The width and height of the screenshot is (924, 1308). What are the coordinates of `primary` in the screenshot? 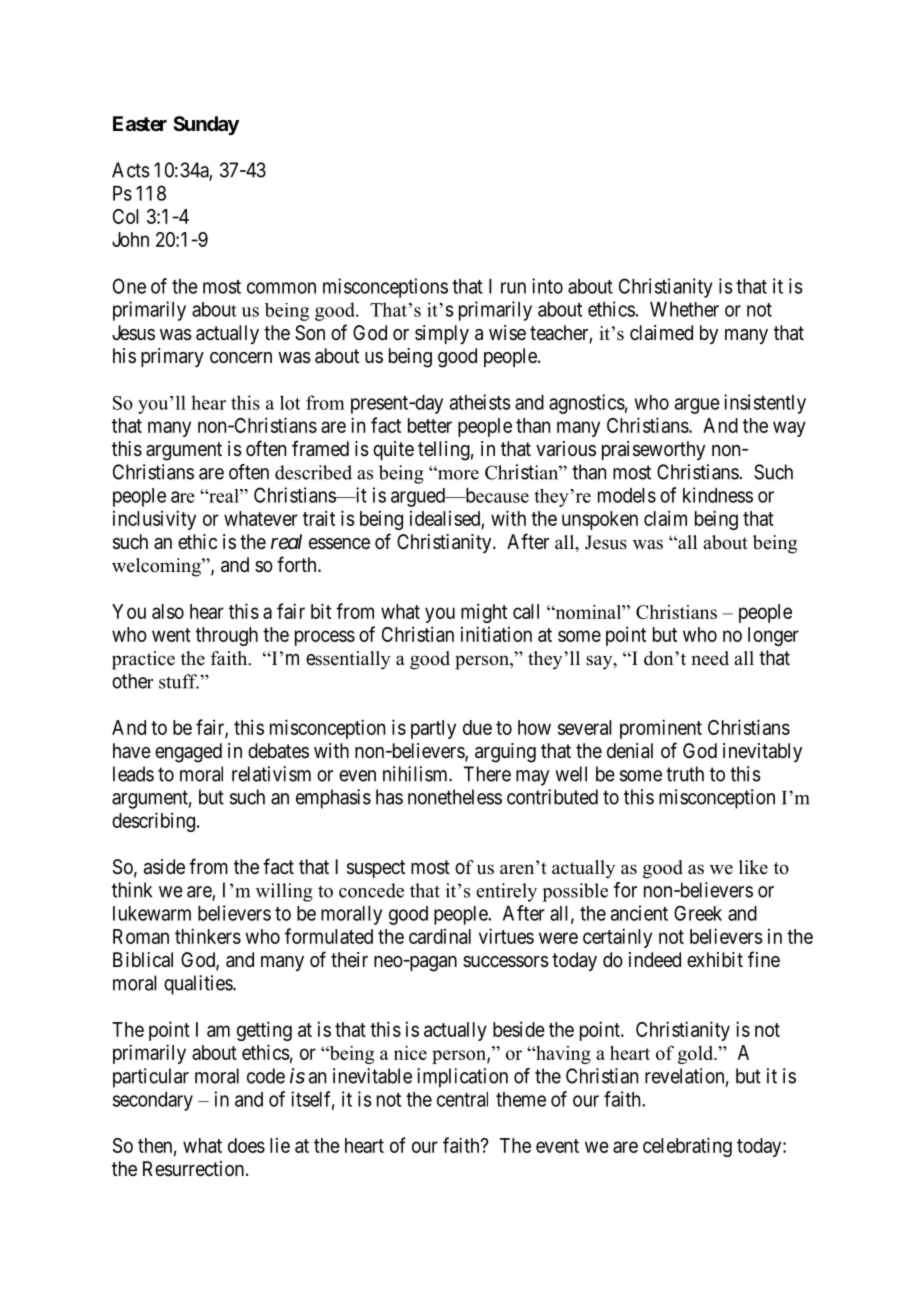 It's located at (172, 357).
